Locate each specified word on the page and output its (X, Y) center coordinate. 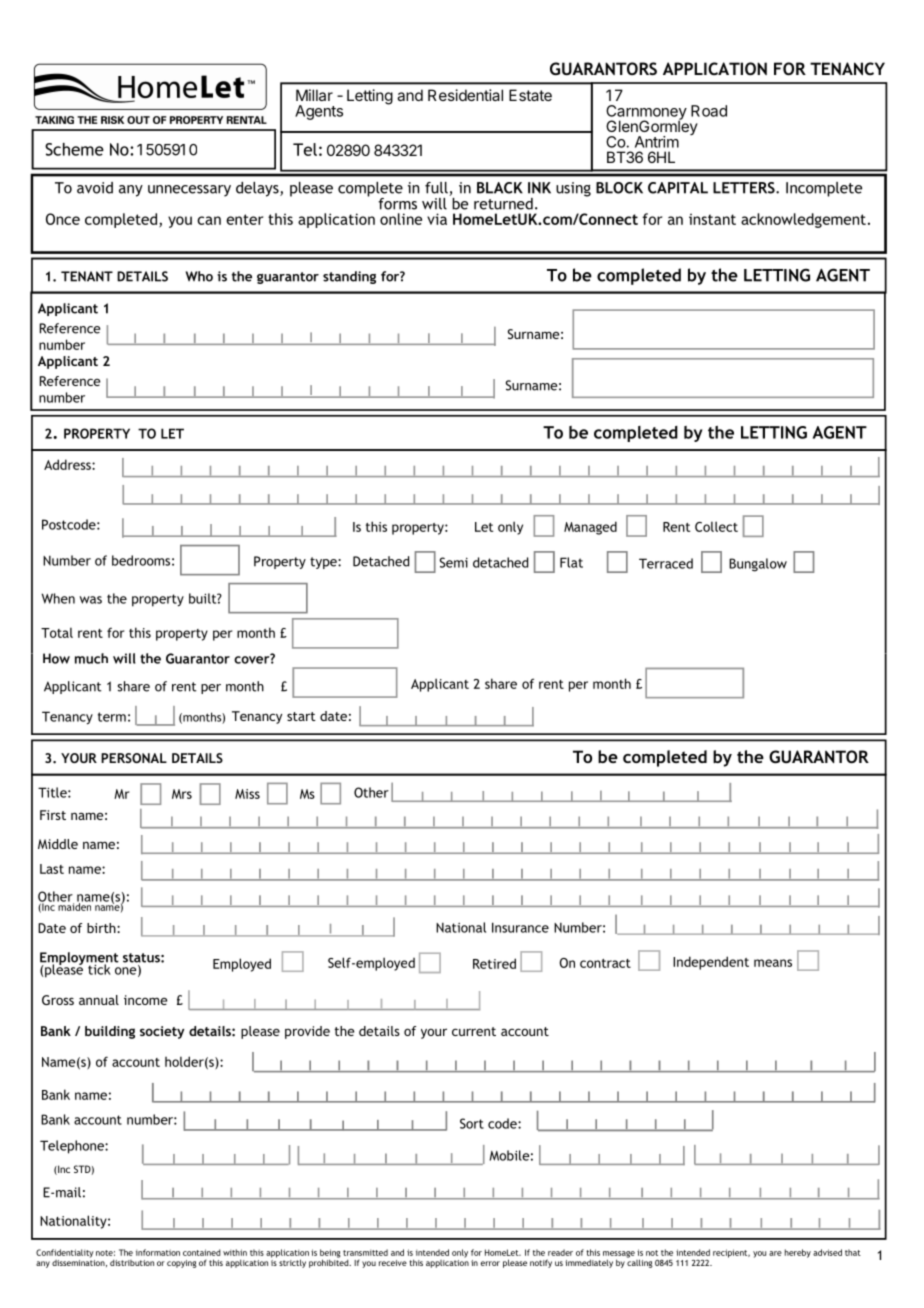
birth (102, 928)
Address (68, 464)
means (773, 963)
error (490, 1263)
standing (349, 277)
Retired (494, 963)
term (112, 717)
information (158, 1252)
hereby (798, 1253)
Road (709, 111)
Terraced (666, 563)
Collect (716, 526)
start (301, 716)
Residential (465, 95)
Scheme (74, 149)
